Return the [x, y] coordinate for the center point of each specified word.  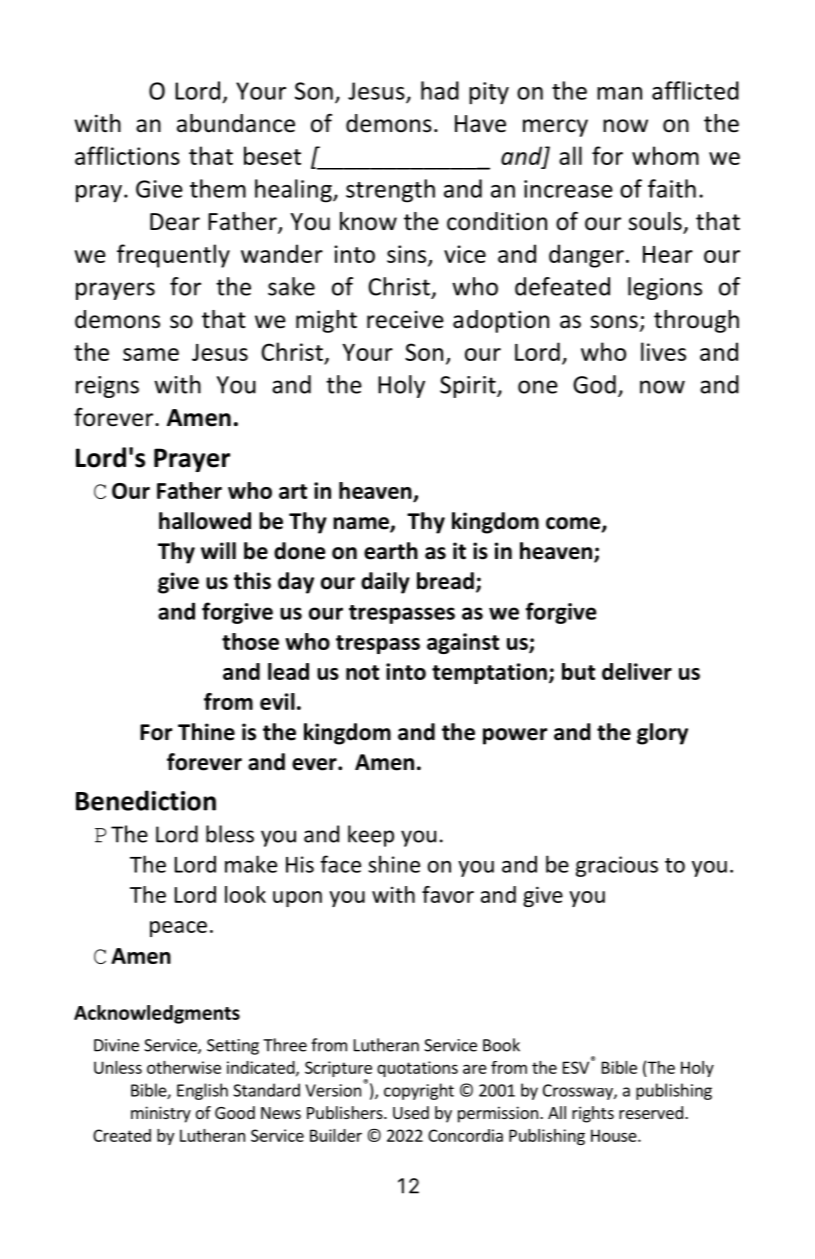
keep [371, 836]
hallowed [205, 521]
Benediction [146, 800]
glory [662, 734]
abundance [236, 123]
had [440, 90]
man [619, 93]
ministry [161, 1114]
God [594, 384]
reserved [651, 1112]
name [362, 524]
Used [411, 1112]
